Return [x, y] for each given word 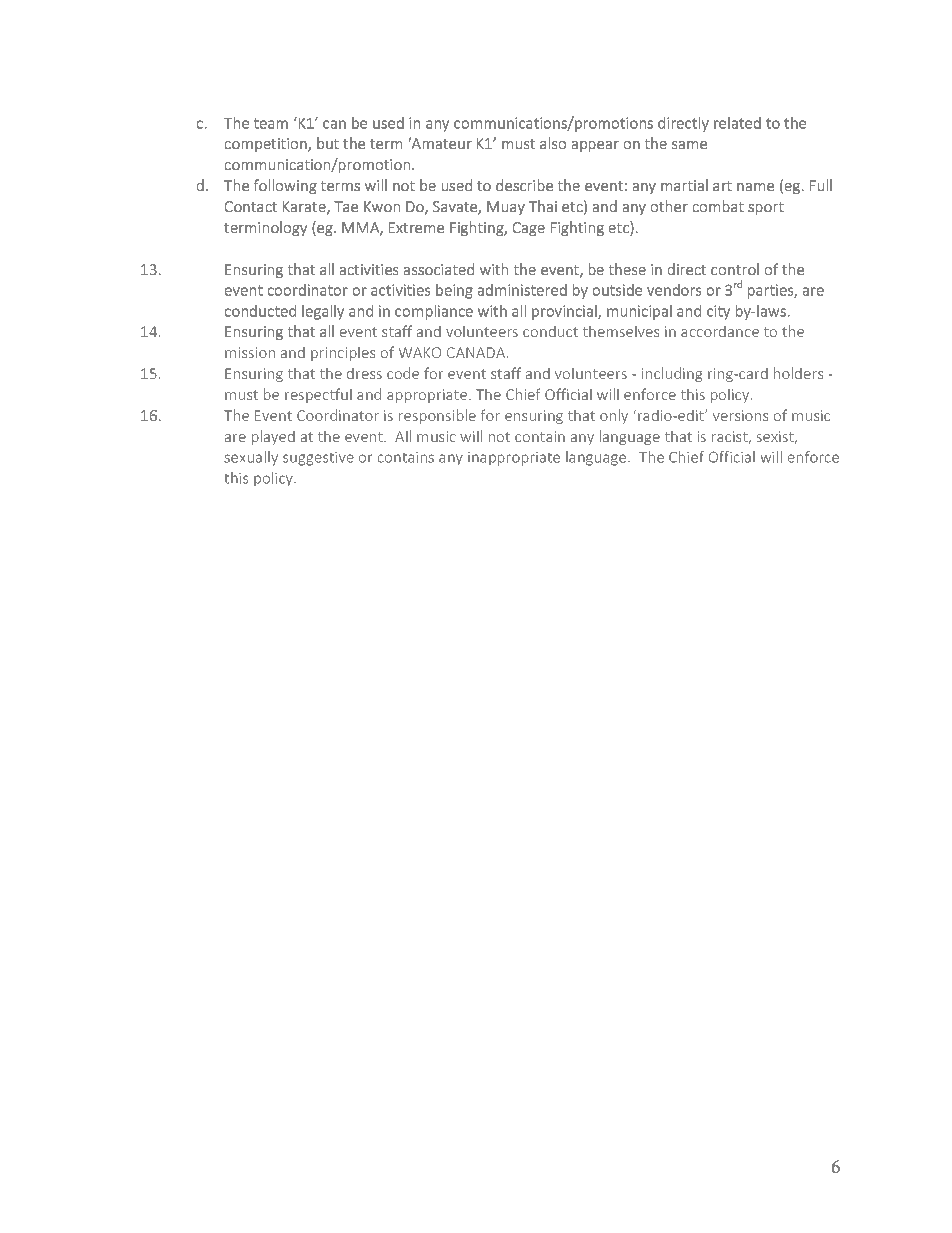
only [614, 416]
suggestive [318, 458]
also [553, 143]
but [328, 143]
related [737, 123]
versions [740, 415]
